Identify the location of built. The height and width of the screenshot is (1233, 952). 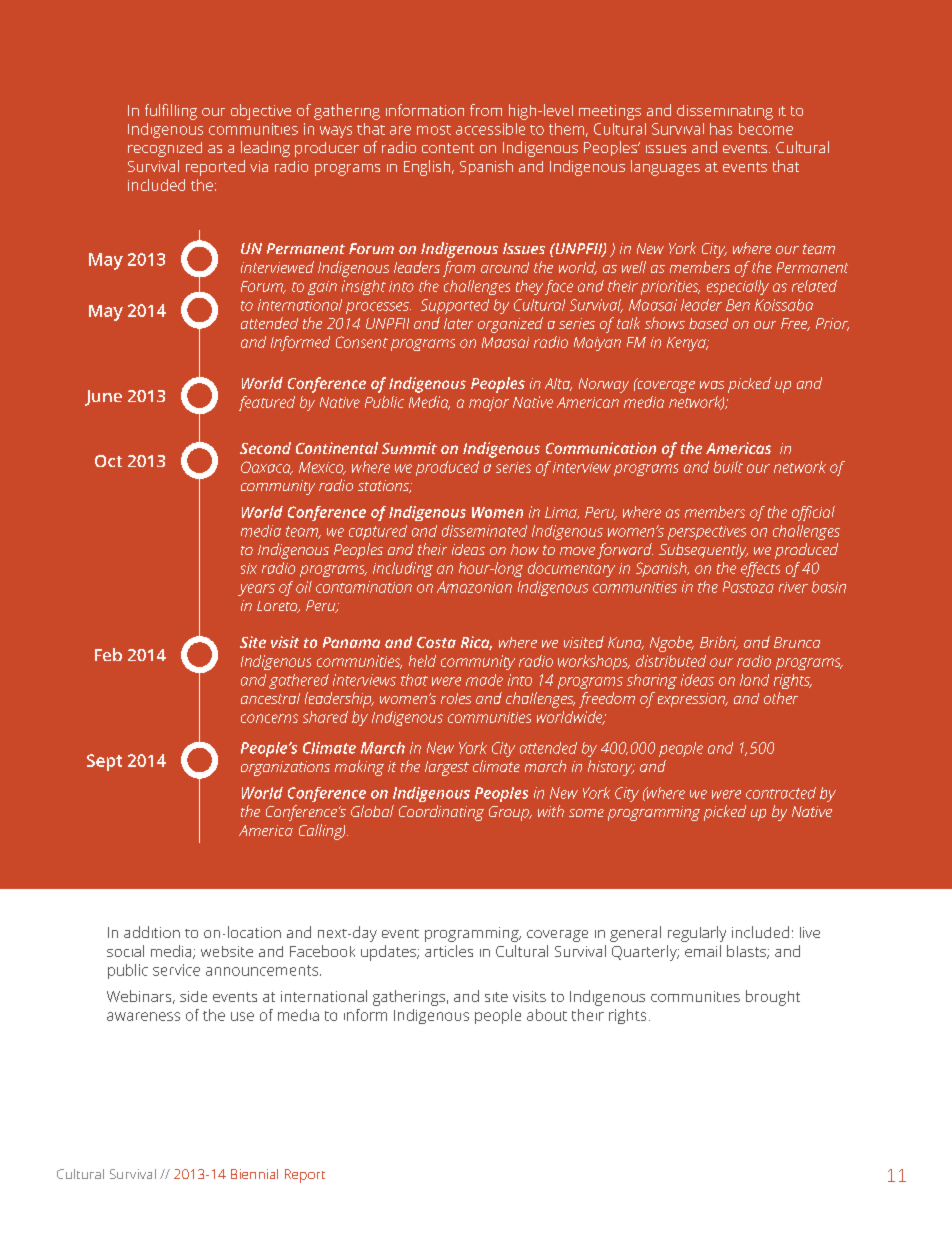
(728, 467).
